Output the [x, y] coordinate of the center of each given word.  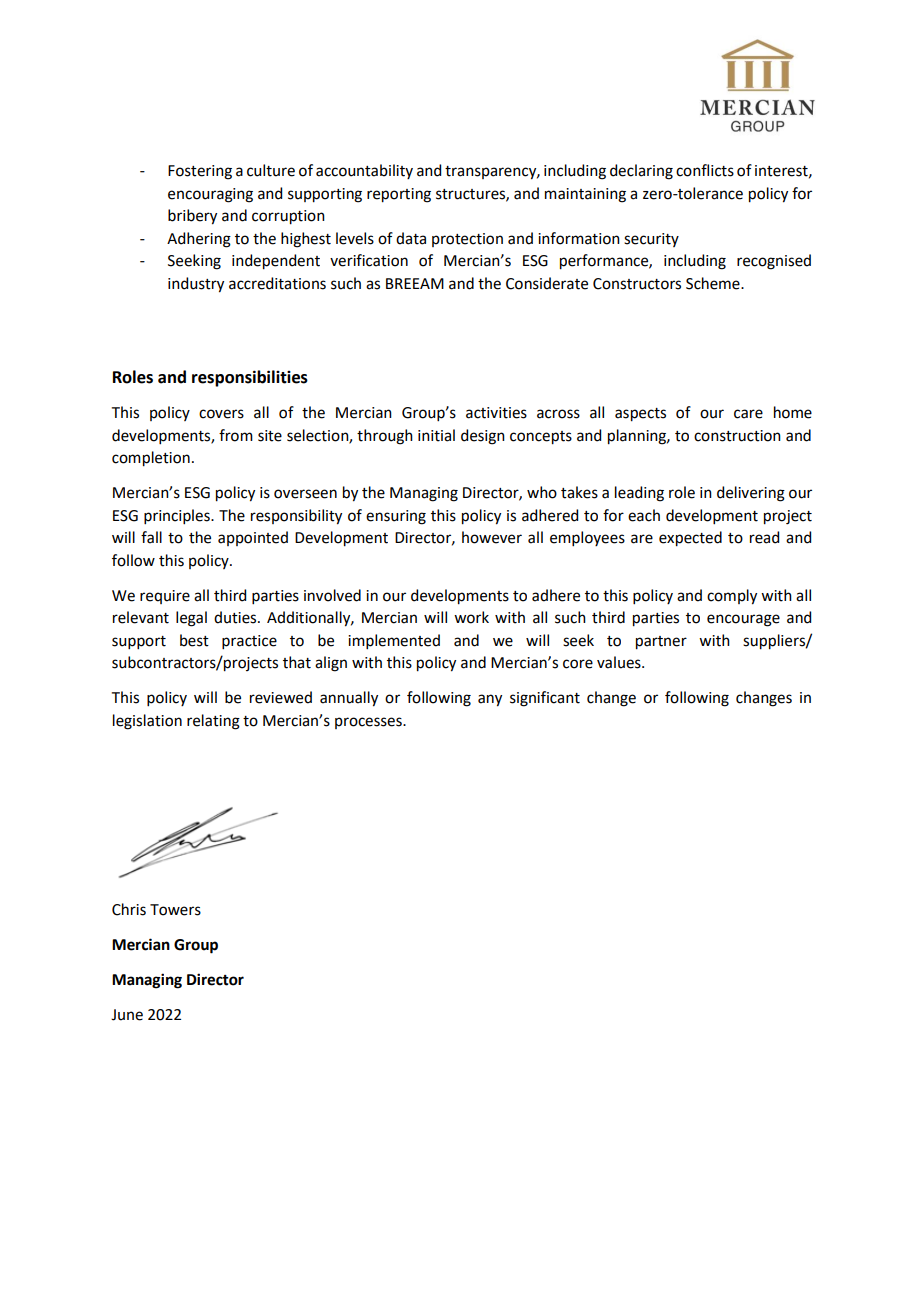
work [471, 617]
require [165, 597]
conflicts [705, 170]
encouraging [210, 195]
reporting [399, 195]
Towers [175, 910]
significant [545, 699]
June [127, 1015]
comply [732, 597]
